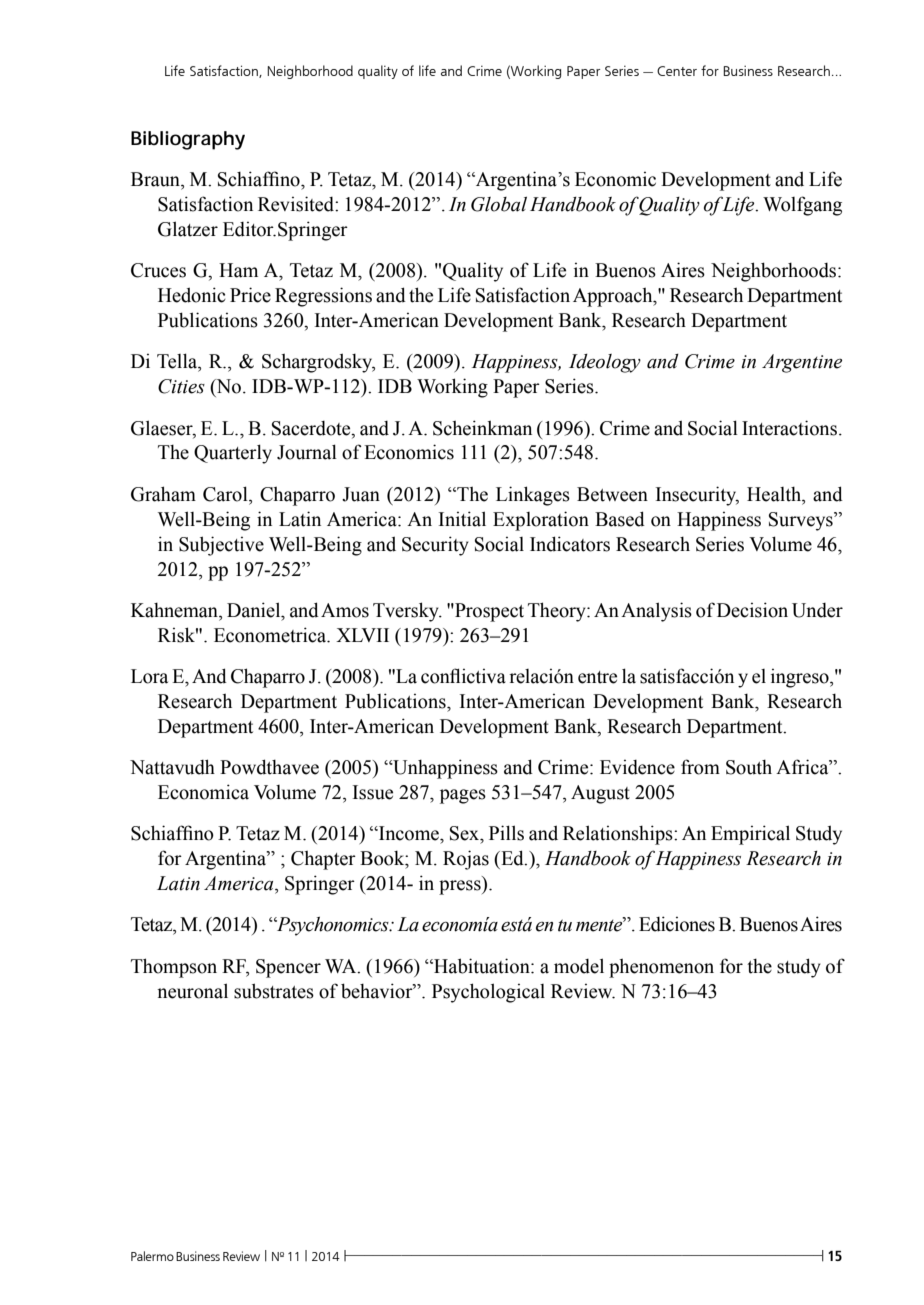 Image resolution: width=924 pixels, height=1305 pixels. What do you see at coordinates (750, 835) in the screenshot?
I see `Empirical` at bounding box center [750, 835].
